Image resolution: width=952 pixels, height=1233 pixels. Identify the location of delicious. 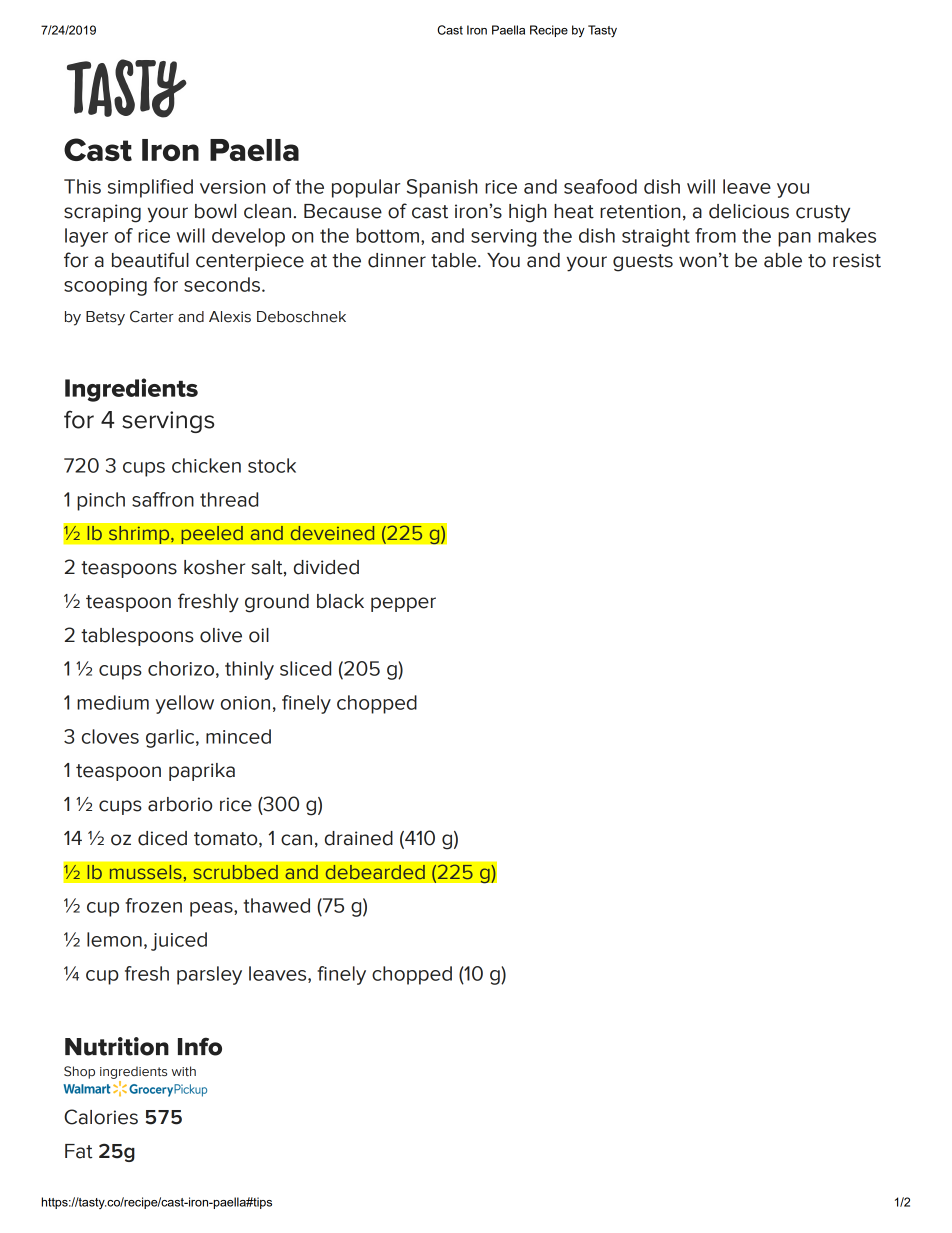
(749, 211).
